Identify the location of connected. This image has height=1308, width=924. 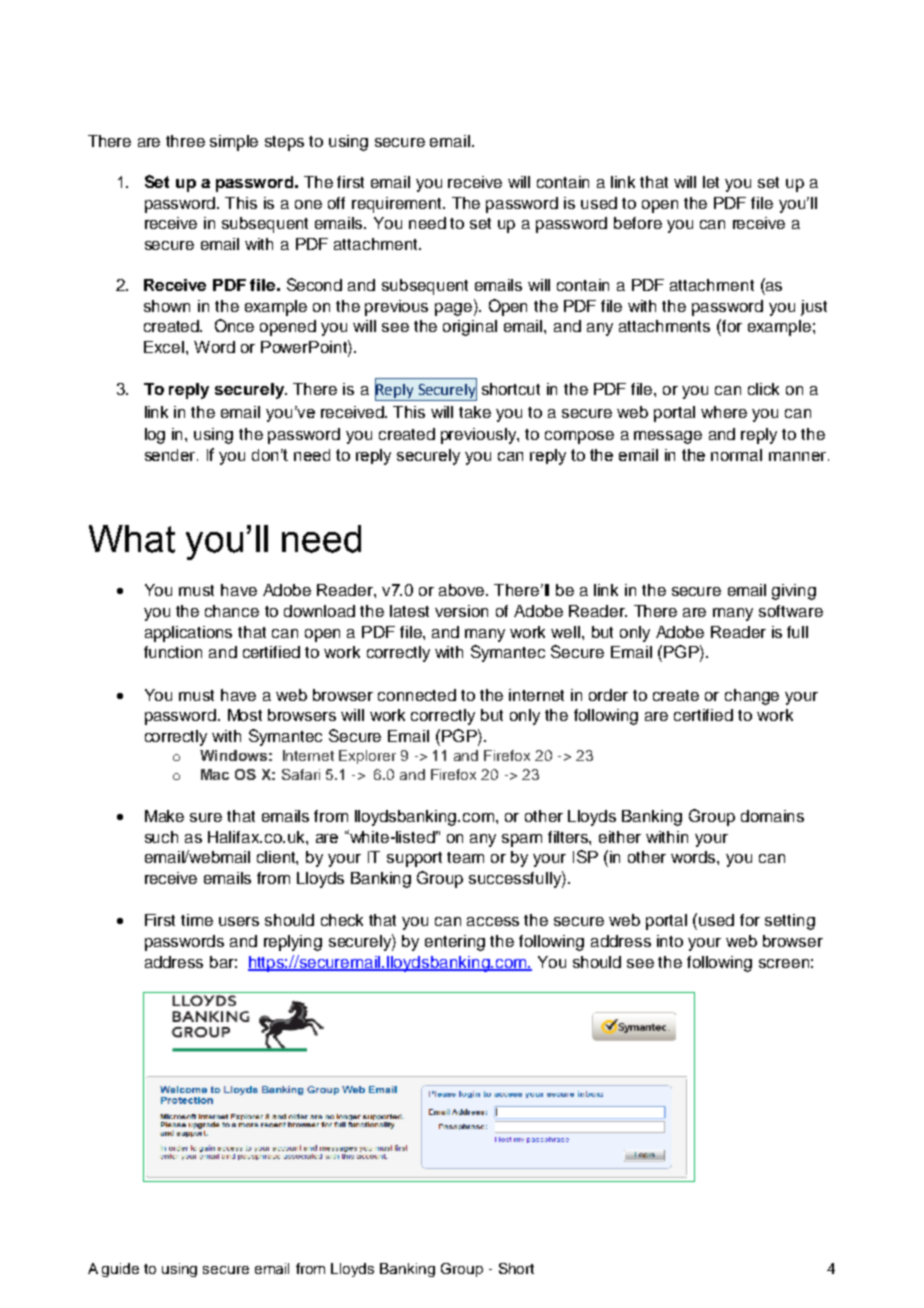
(417, 695).
